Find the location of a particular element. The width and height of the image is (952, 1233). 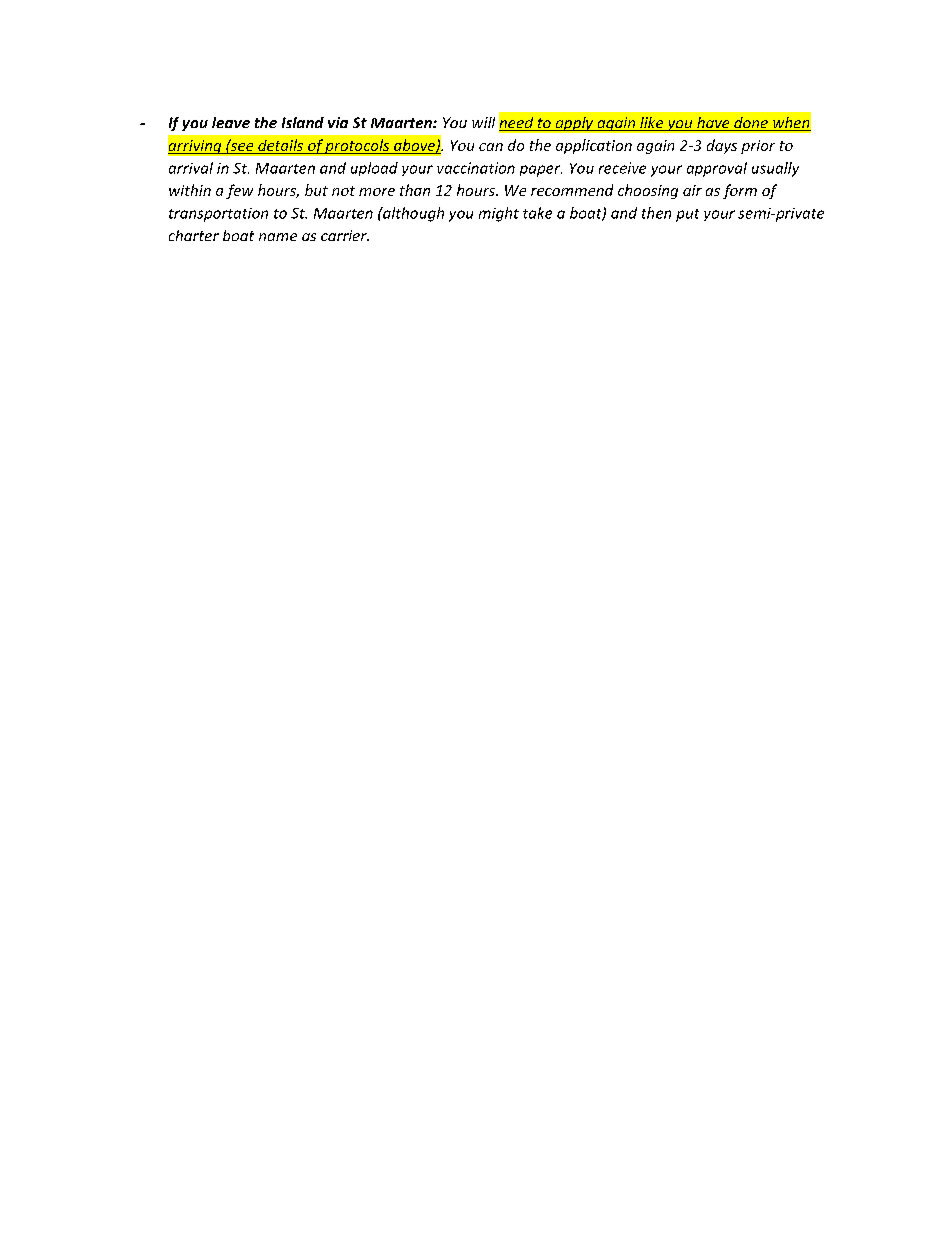

have is located at coordinates (713, 124).
